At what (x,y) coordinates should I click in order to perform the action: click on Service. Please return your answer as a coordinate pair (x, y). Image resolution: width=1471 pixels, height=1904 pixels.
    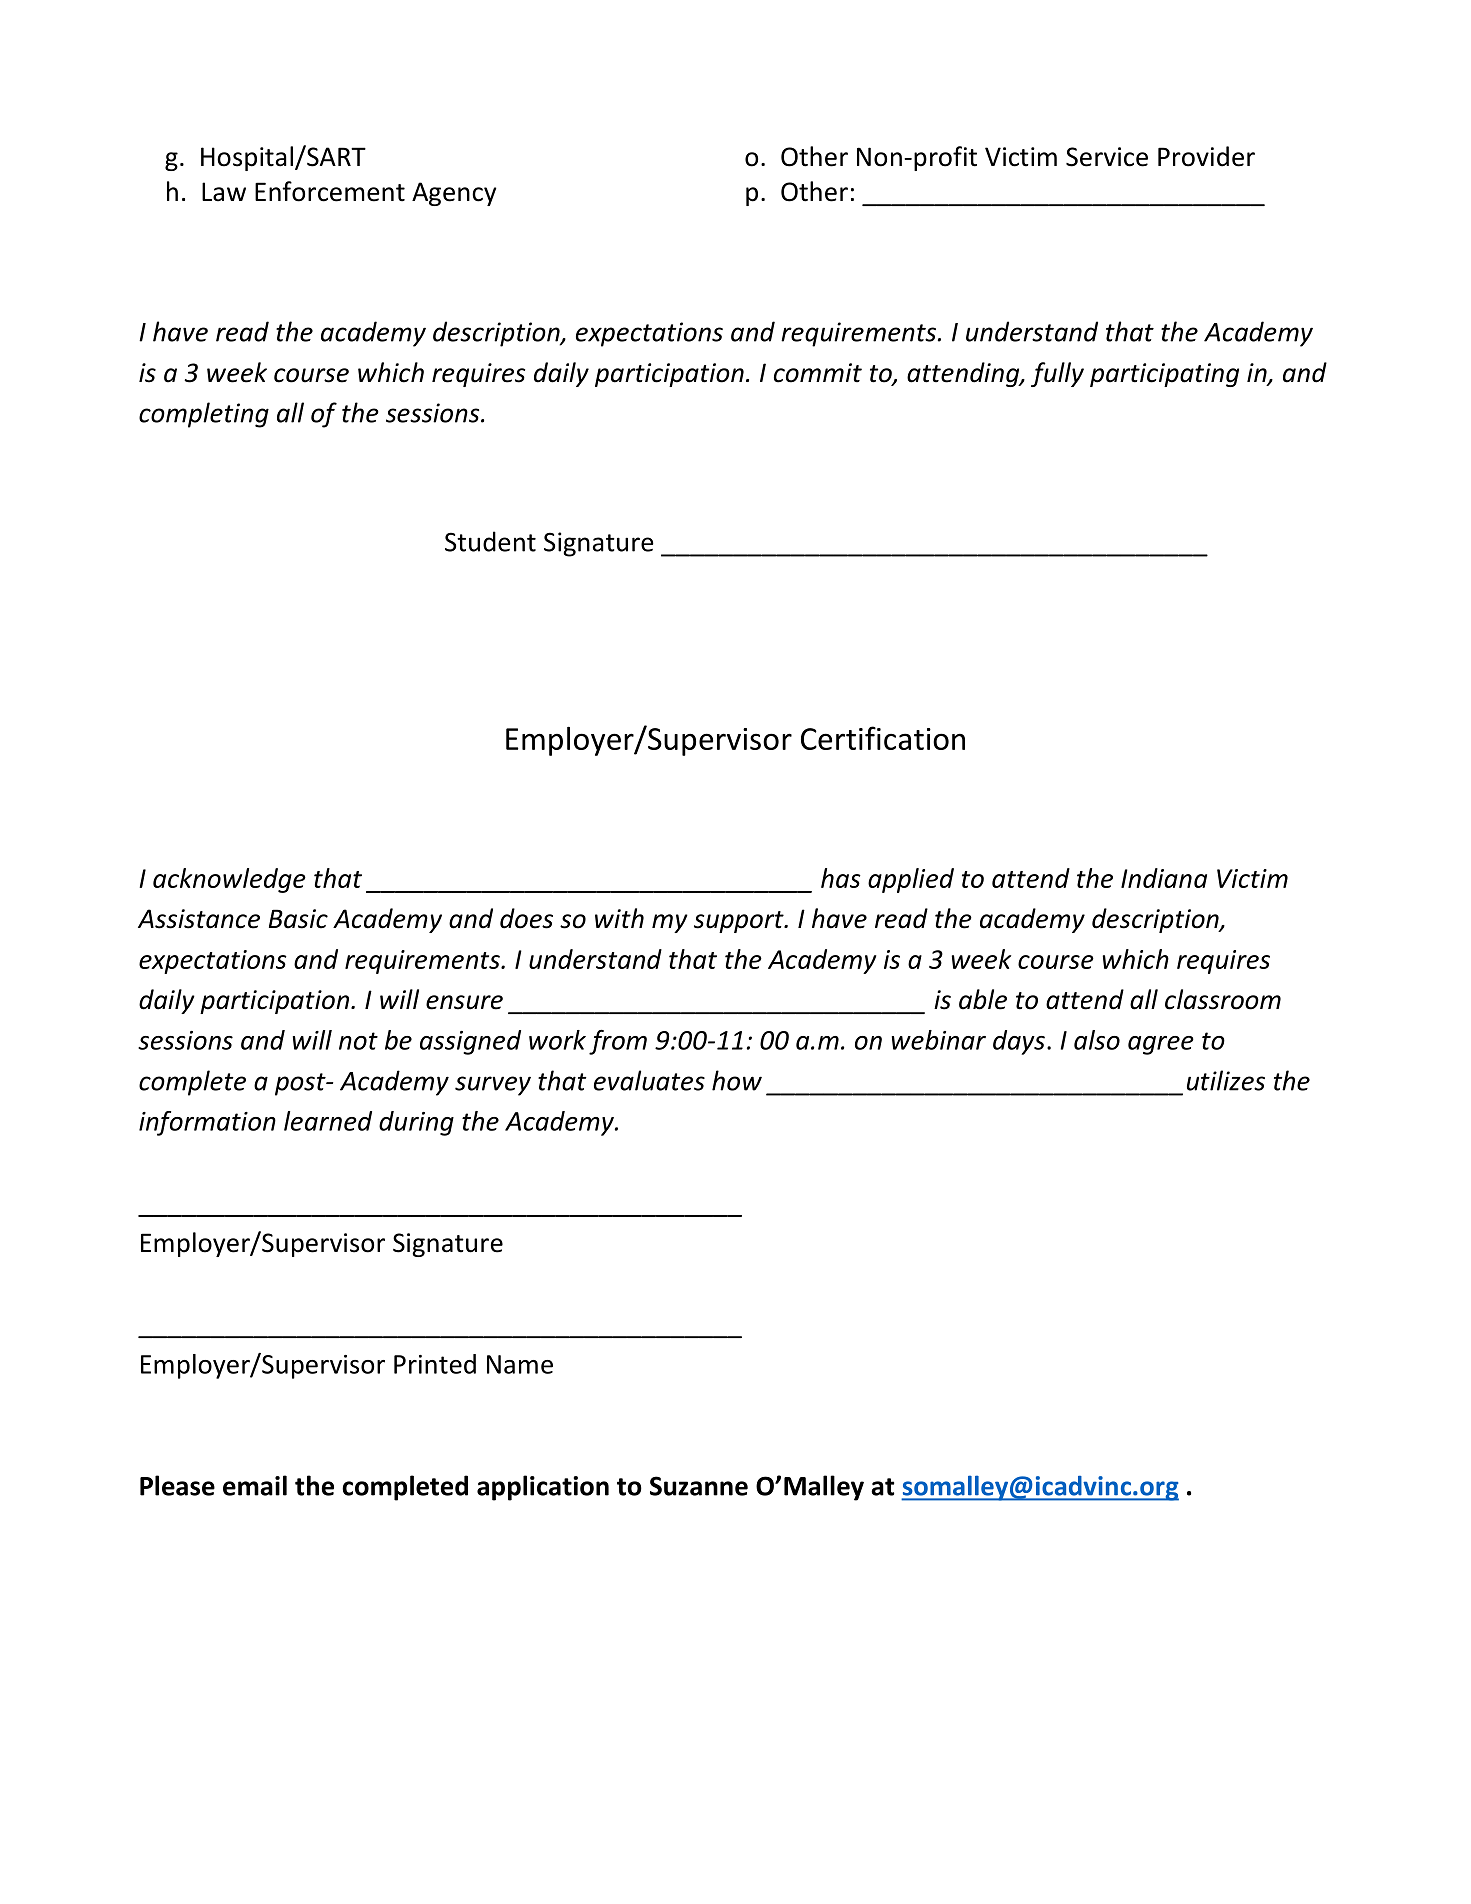
    Looking at the image, I should click on (1107, 157).
